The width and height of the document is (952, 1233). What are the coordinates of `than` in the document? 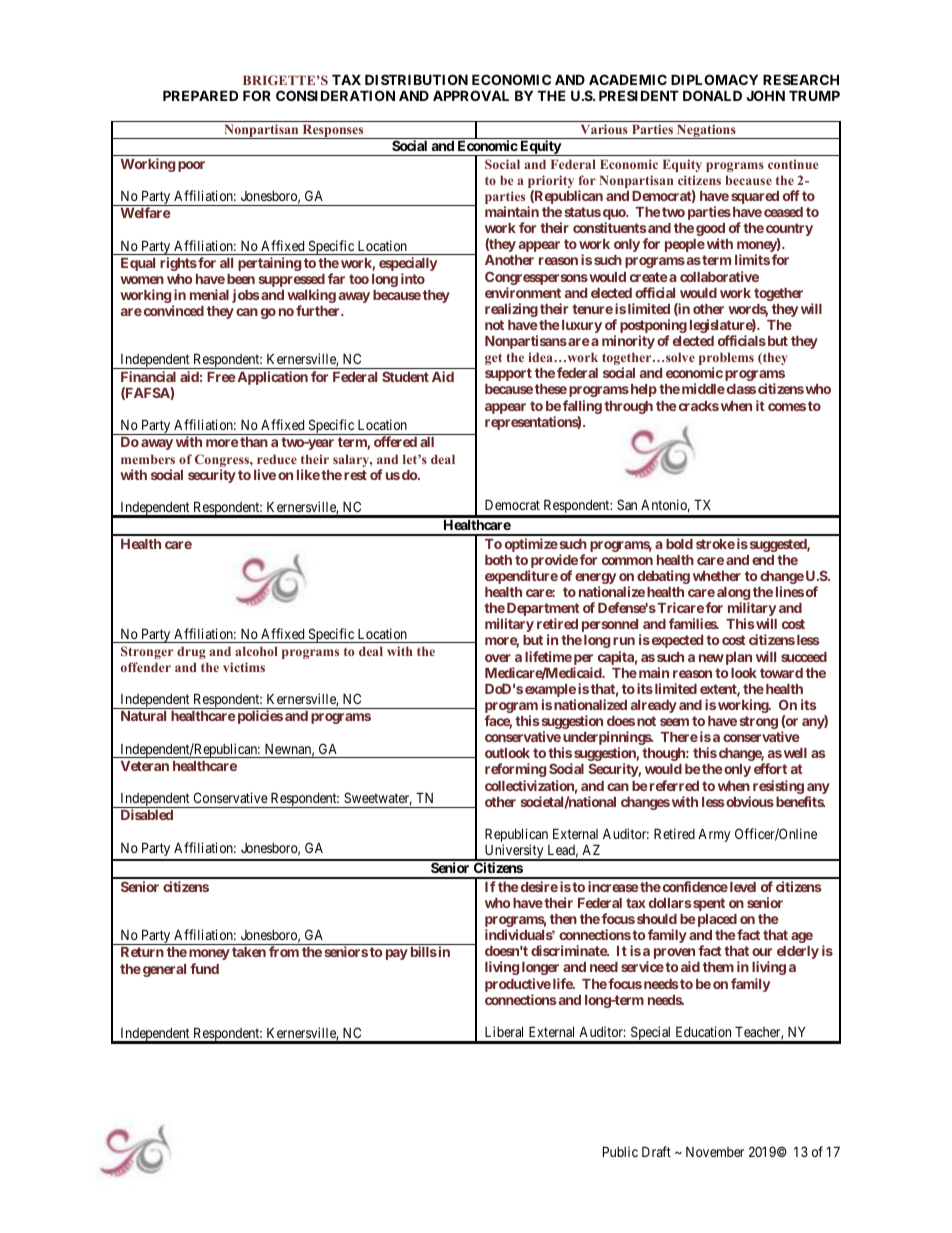 It's located at (254, 442).
